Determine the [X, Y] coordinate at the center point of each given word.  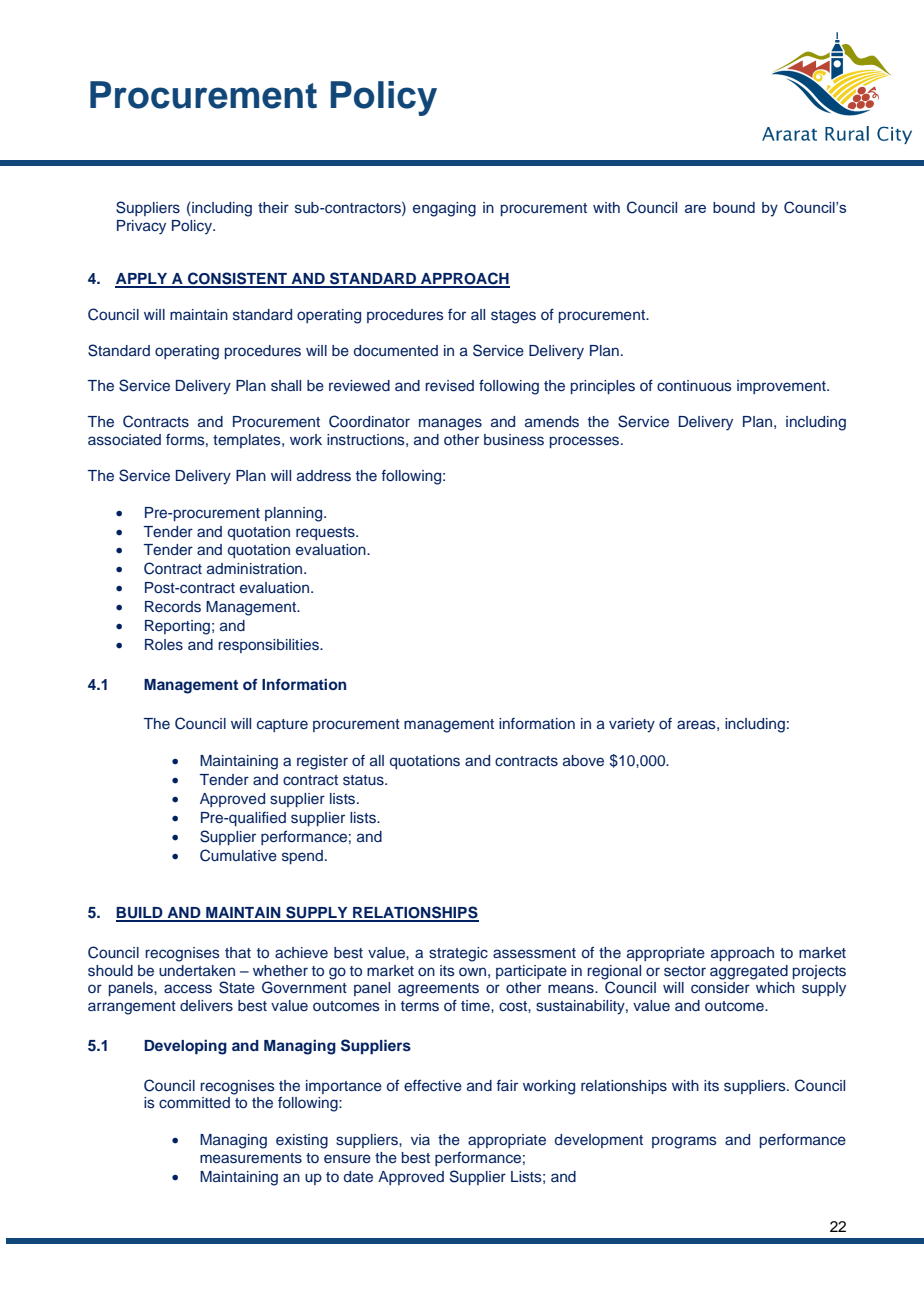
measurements [251, 1158]
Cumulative [238, 855]
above [583, 760]
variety [632, 725]
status [364, 780]
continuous [694, 385]
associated [124, 440]
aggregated [749, 972]
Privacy [141, 227]
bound [734, 207]
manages [450, 424]
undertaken [197, 970]
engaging [444, 209]
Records [173, 607]
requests [326, 533]
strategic [458, 954]
